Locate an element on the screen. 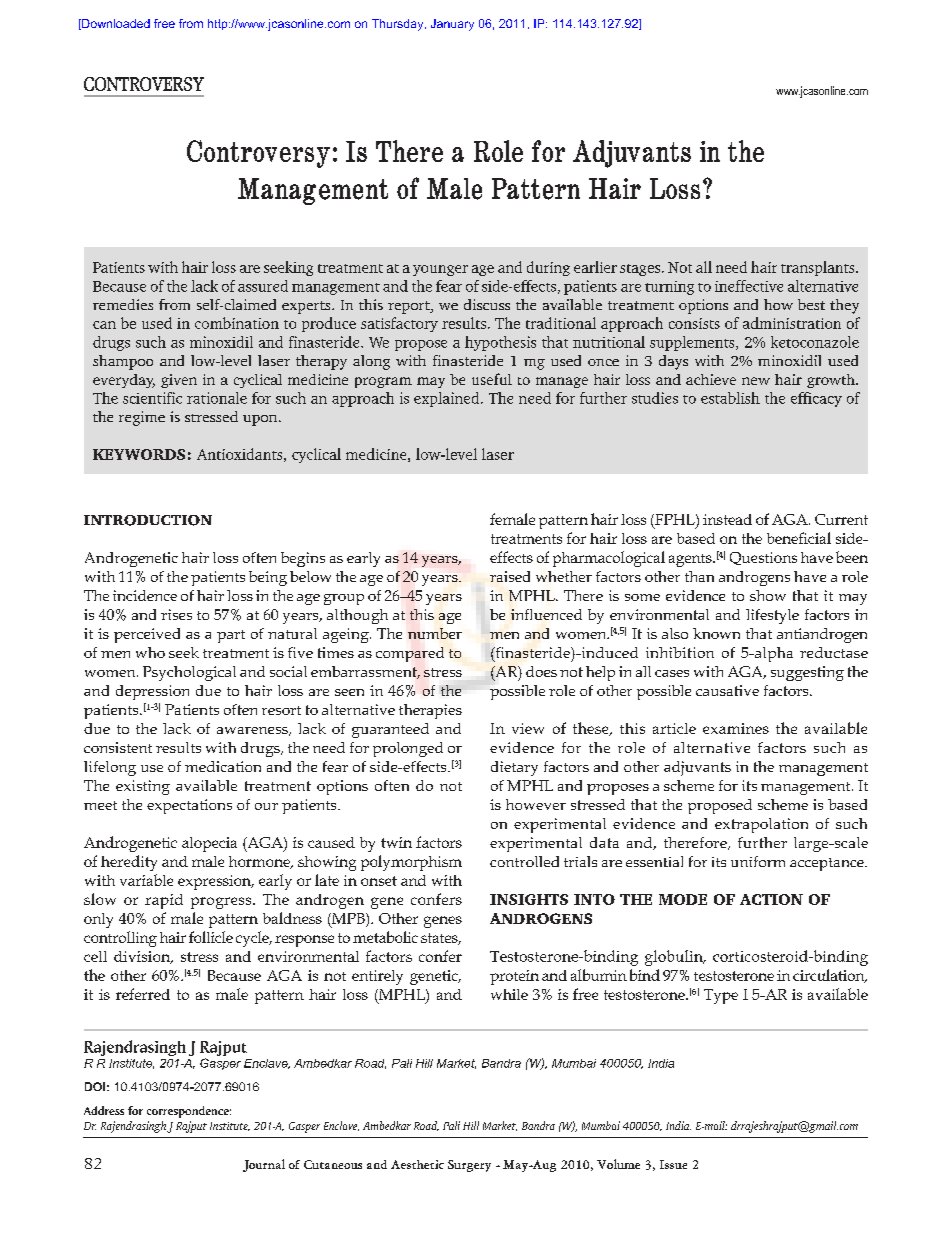 The height and width of the screenshot is (1233, 952). raised is located at coordinates (510, 576).
